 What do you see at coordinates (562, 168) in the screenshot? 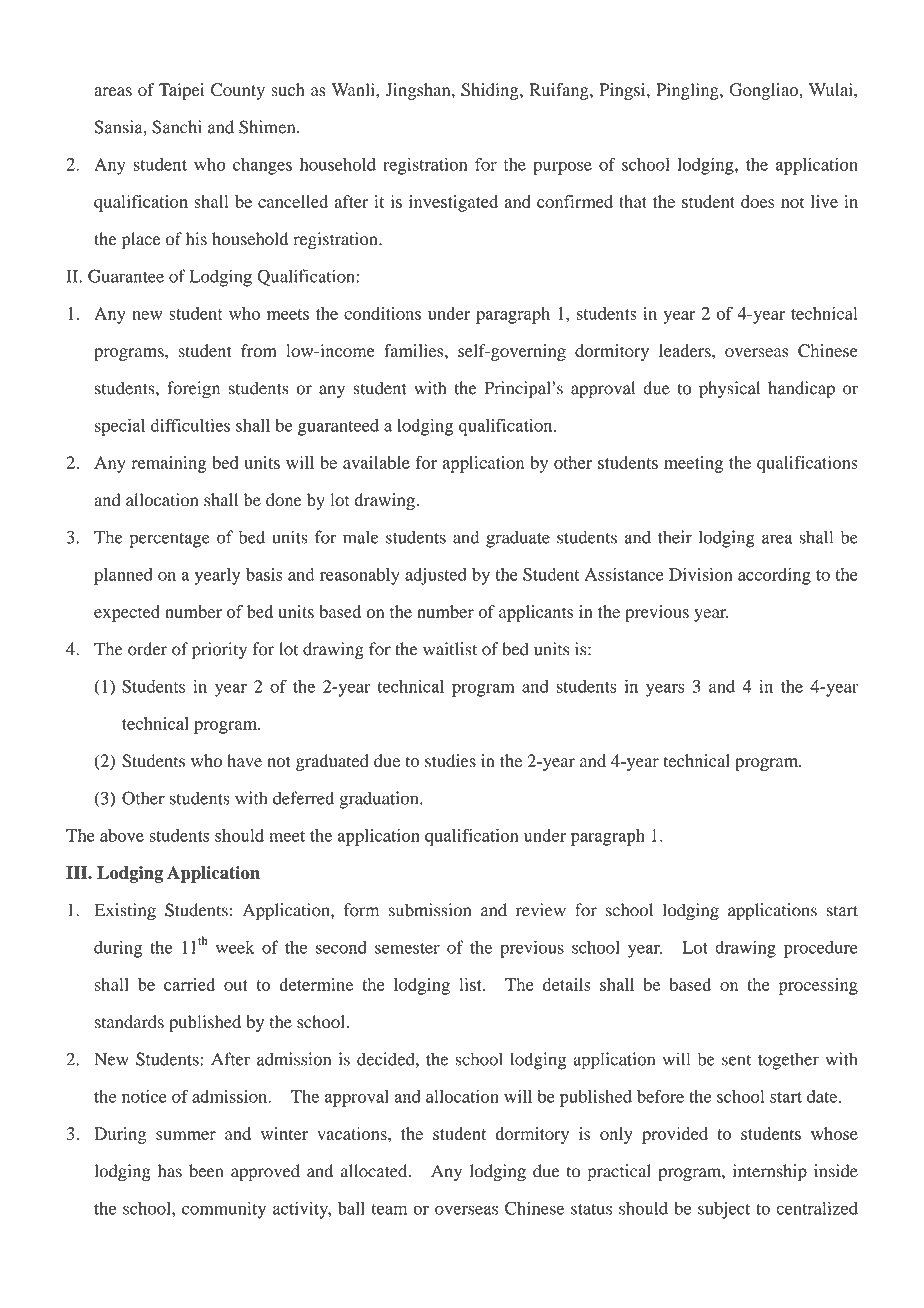
I see `purpose` at bounding box center [562, 168].
